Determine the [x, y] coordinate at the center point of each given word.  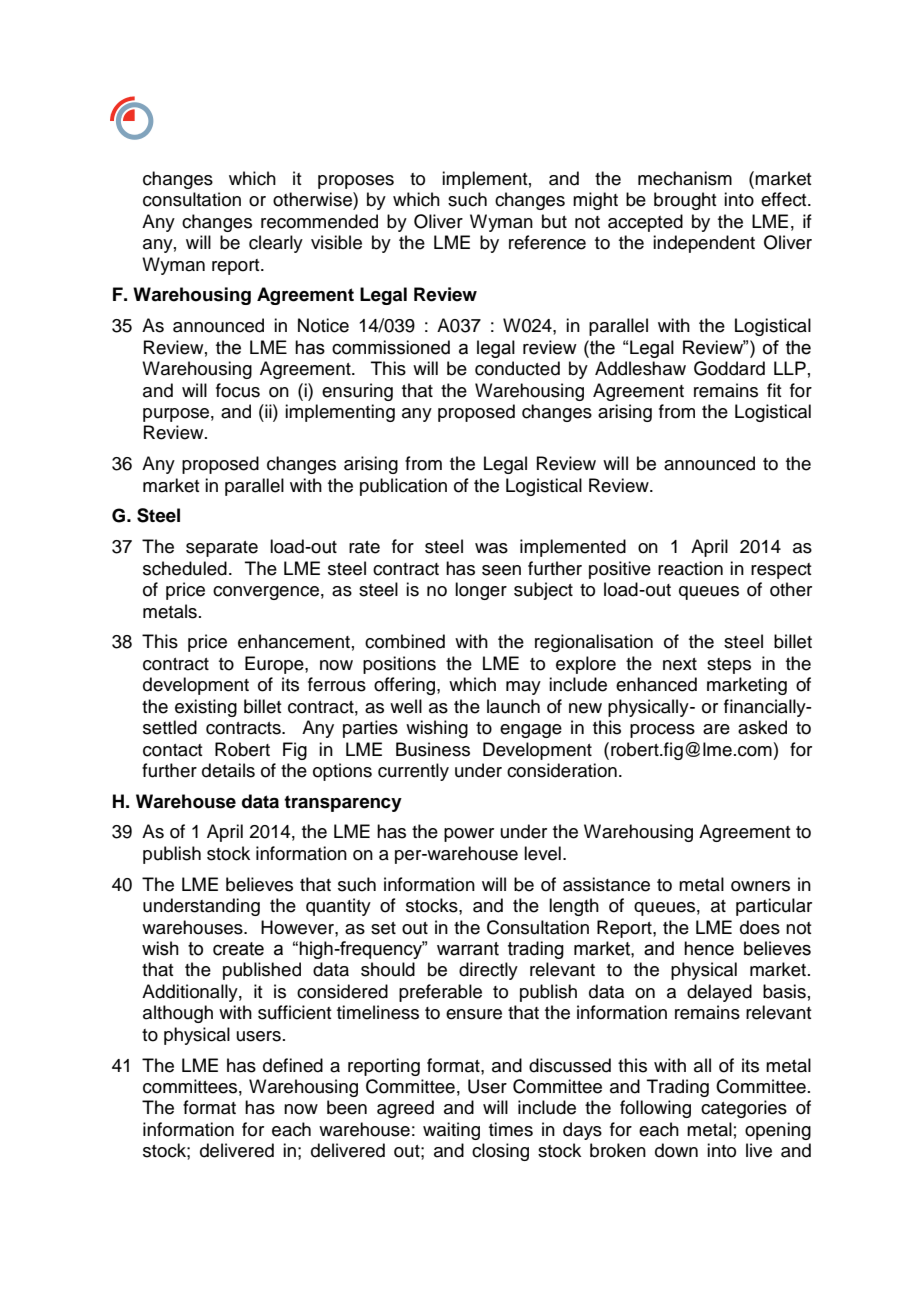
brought [685, 201]
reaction [690, 568]
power [469, 835]
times [511, 1129]
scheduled [185, 568]
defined [293, 1065]
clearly [276, 244]
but [554, 221]
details [228, 770]
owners [760, 886]
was [491, 548]
